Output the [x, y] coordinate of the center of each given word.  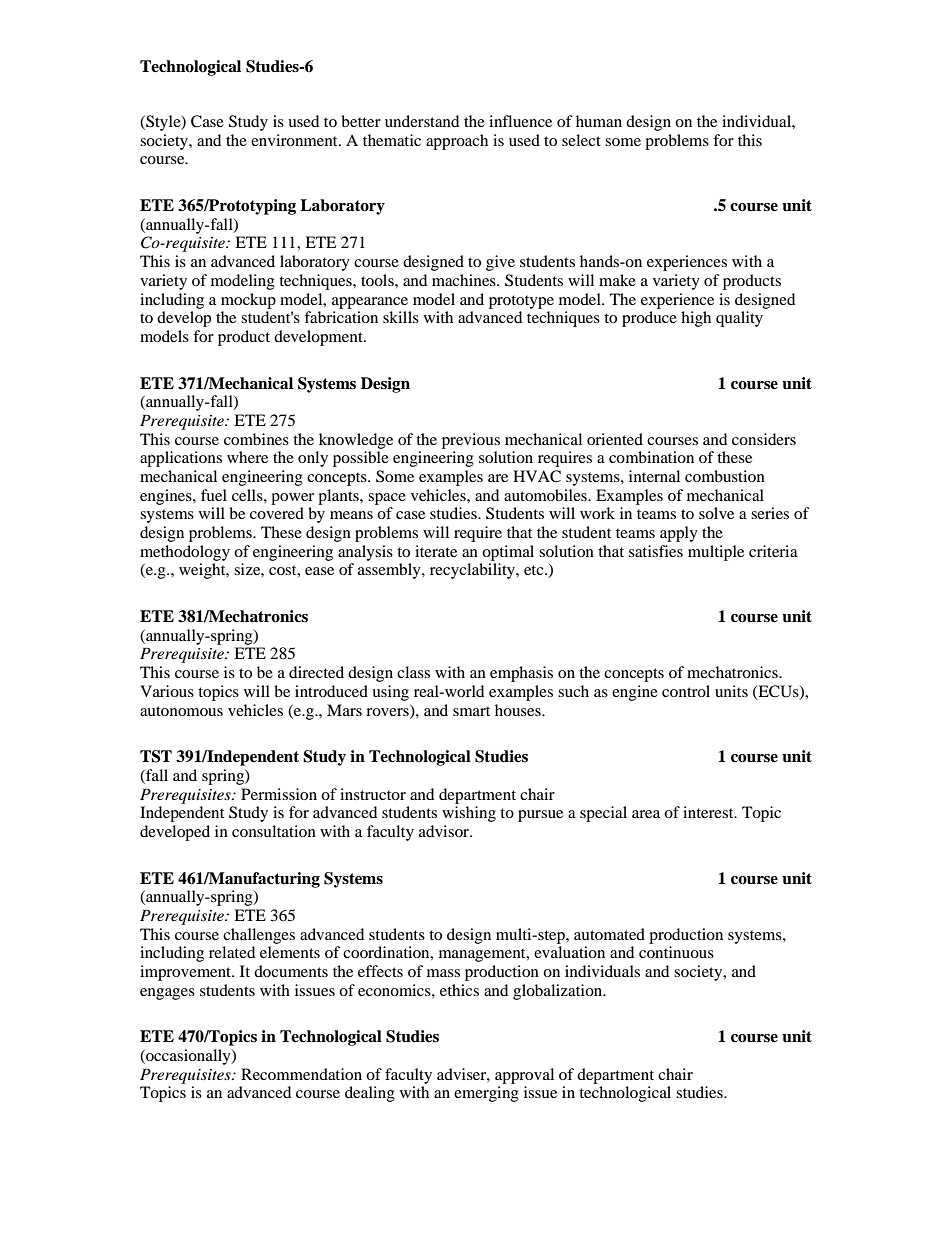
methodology [185, 553]
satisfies [656, 551]
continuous [676, 952]
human [599, 121]
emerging [486, 1094]
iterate [436, 551]
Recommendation [301, 1074]
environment [295, 140]
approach [457, 142]
